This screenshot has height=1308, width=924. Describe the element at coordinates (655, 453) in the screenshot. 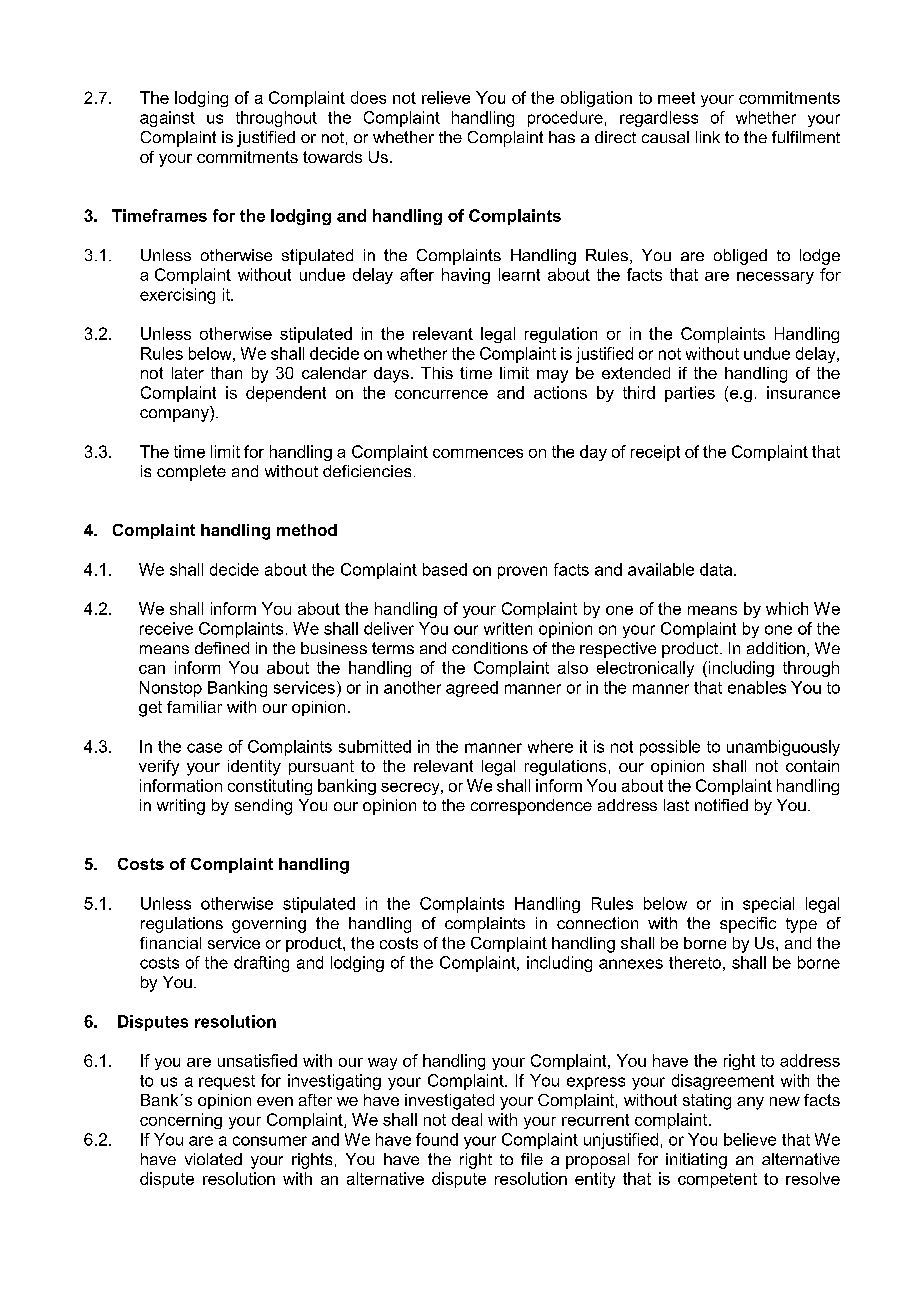

I see `receipt` at that location.
